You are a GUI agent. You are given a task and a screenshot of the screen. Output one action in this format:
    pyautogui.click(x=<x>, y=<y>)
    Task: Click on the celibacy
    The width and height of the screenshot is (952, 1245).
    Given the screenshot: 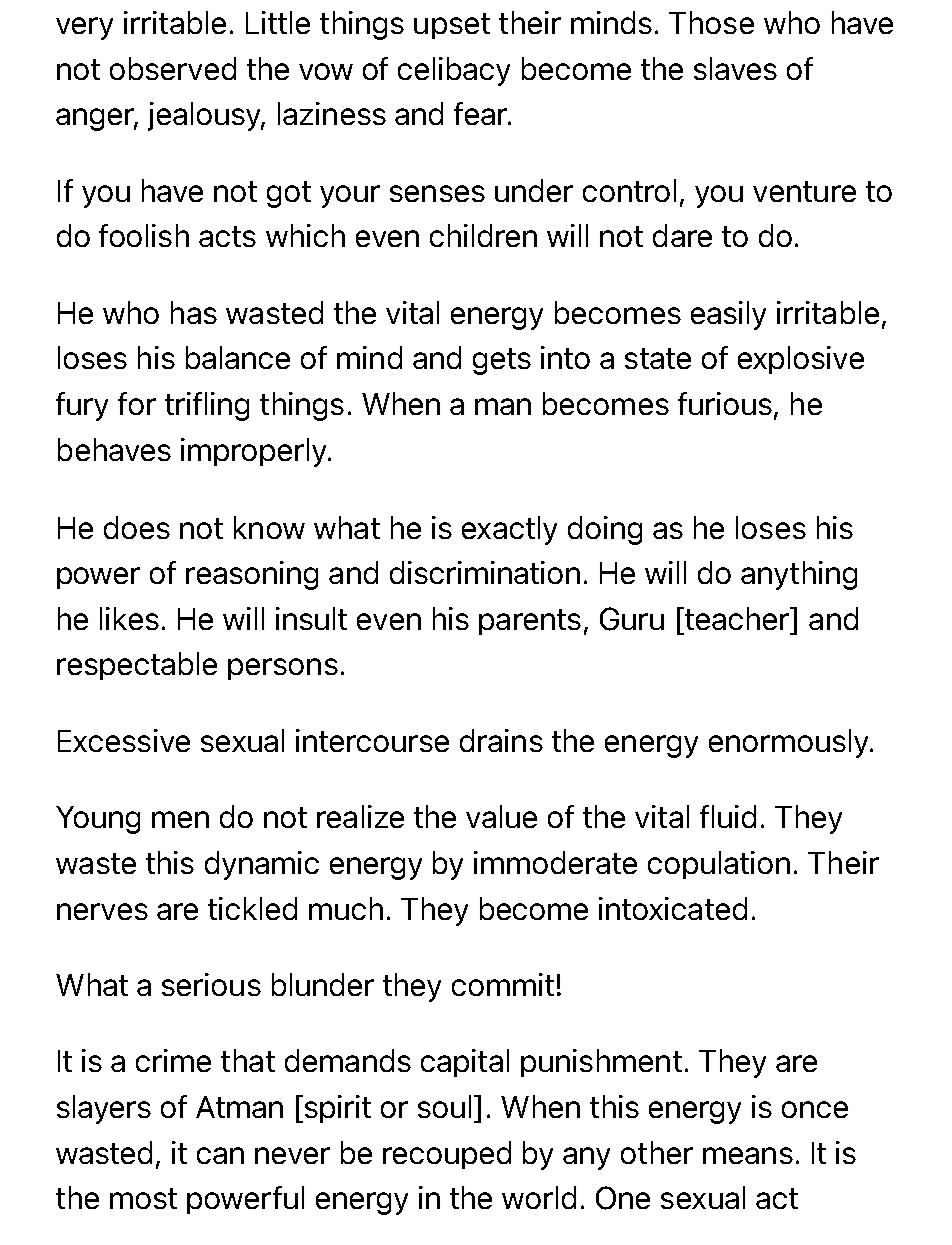 What is the action you would take?
    pyautogui.click(x=454, y=71)
